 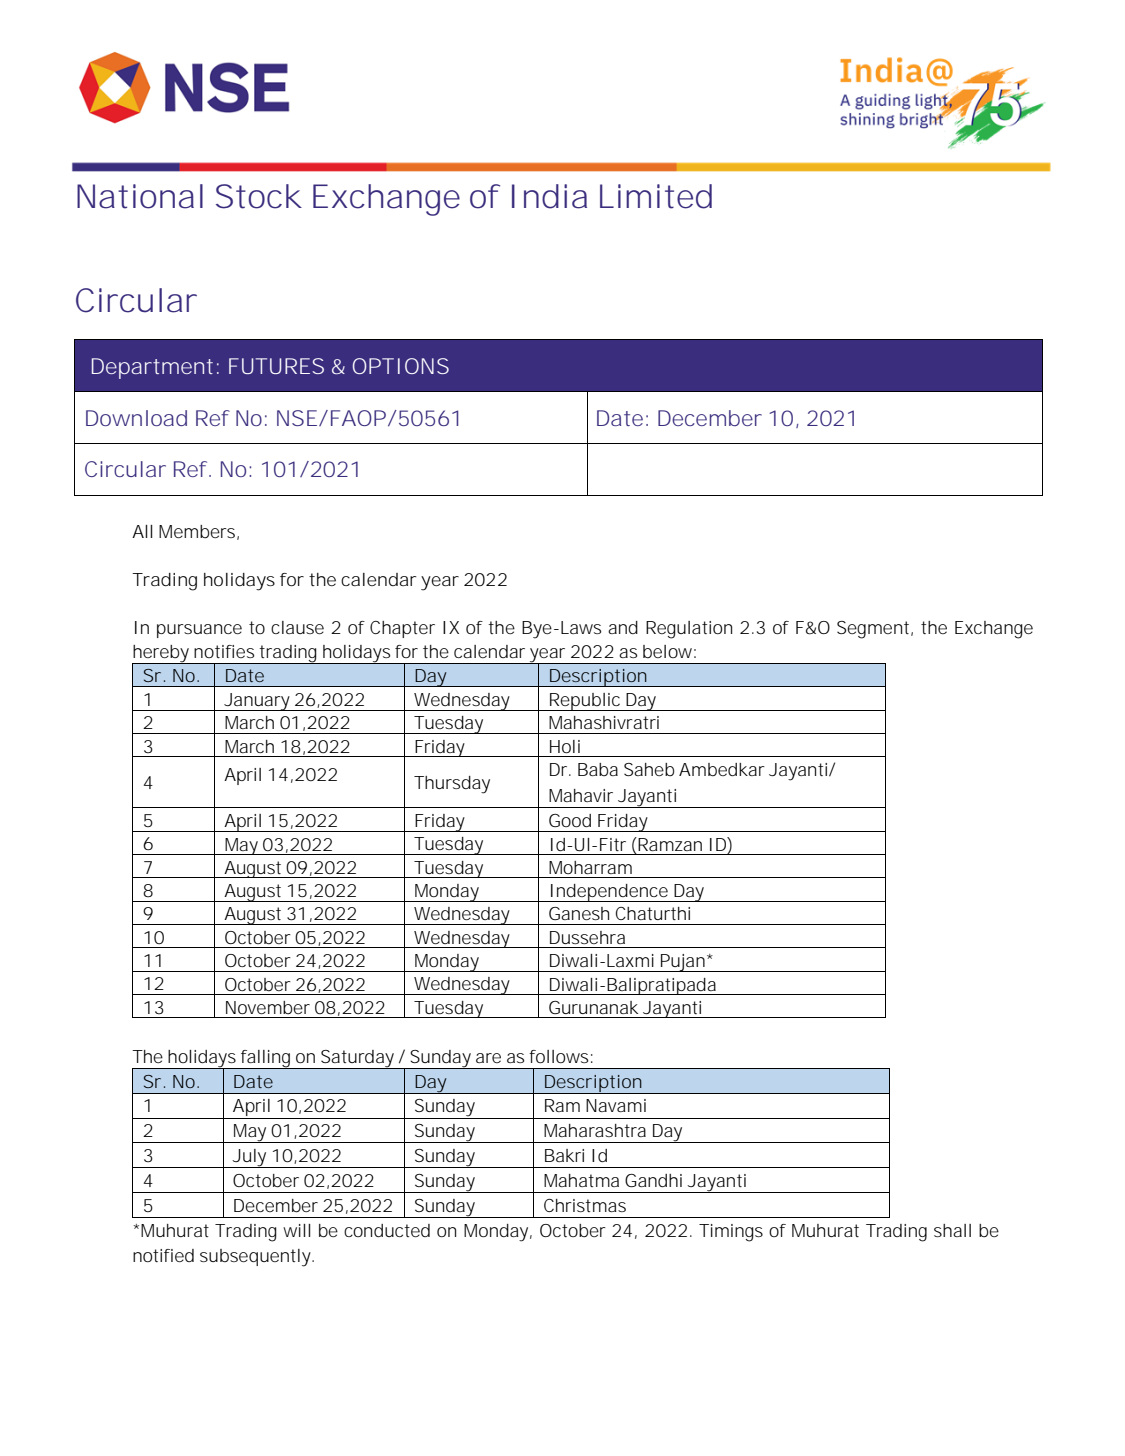 What do you see at coordinates (579, 913) in the screenshot?
I see `Ganesh` at bounding box center [579, 913].
